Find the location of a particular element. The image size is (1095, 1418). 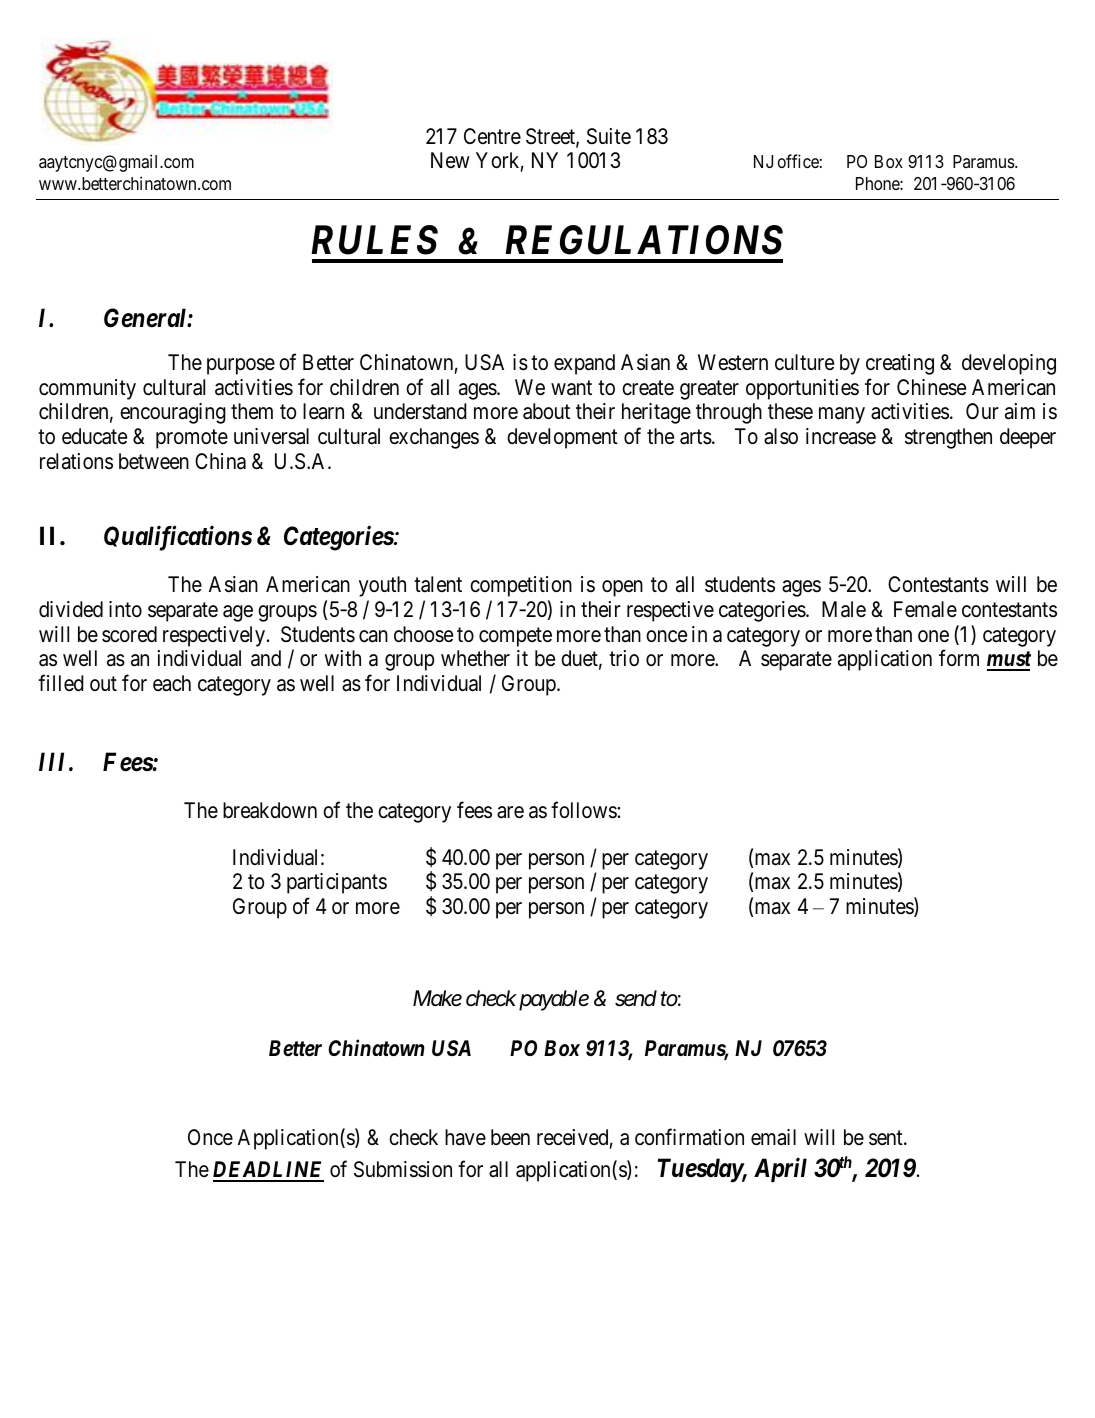

RULES is located at coordinates (374, 240).
